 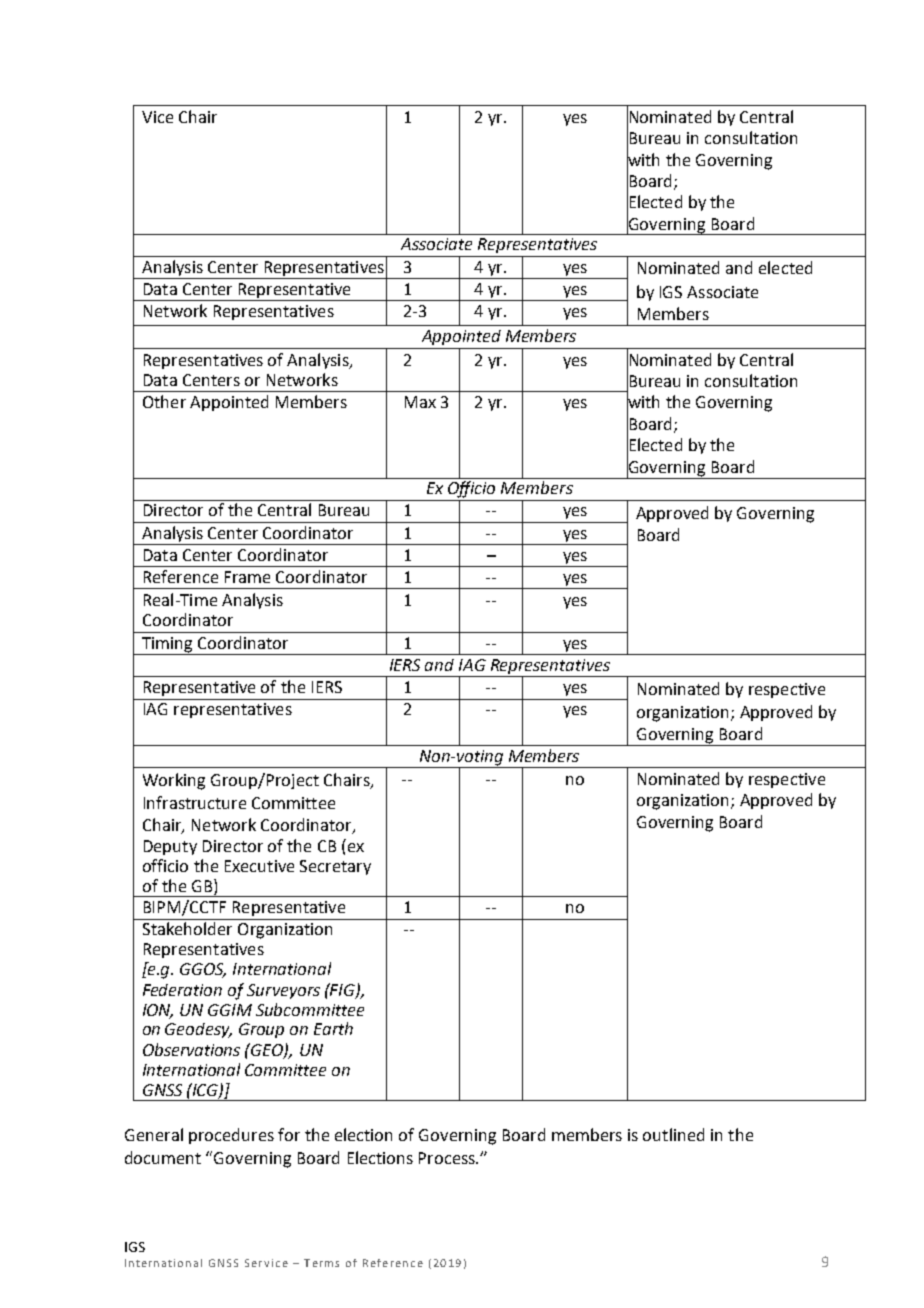 What do you see at coordinates (420, 402) in the screenshot?
I see `Max` at bounding box center [420, 402].
